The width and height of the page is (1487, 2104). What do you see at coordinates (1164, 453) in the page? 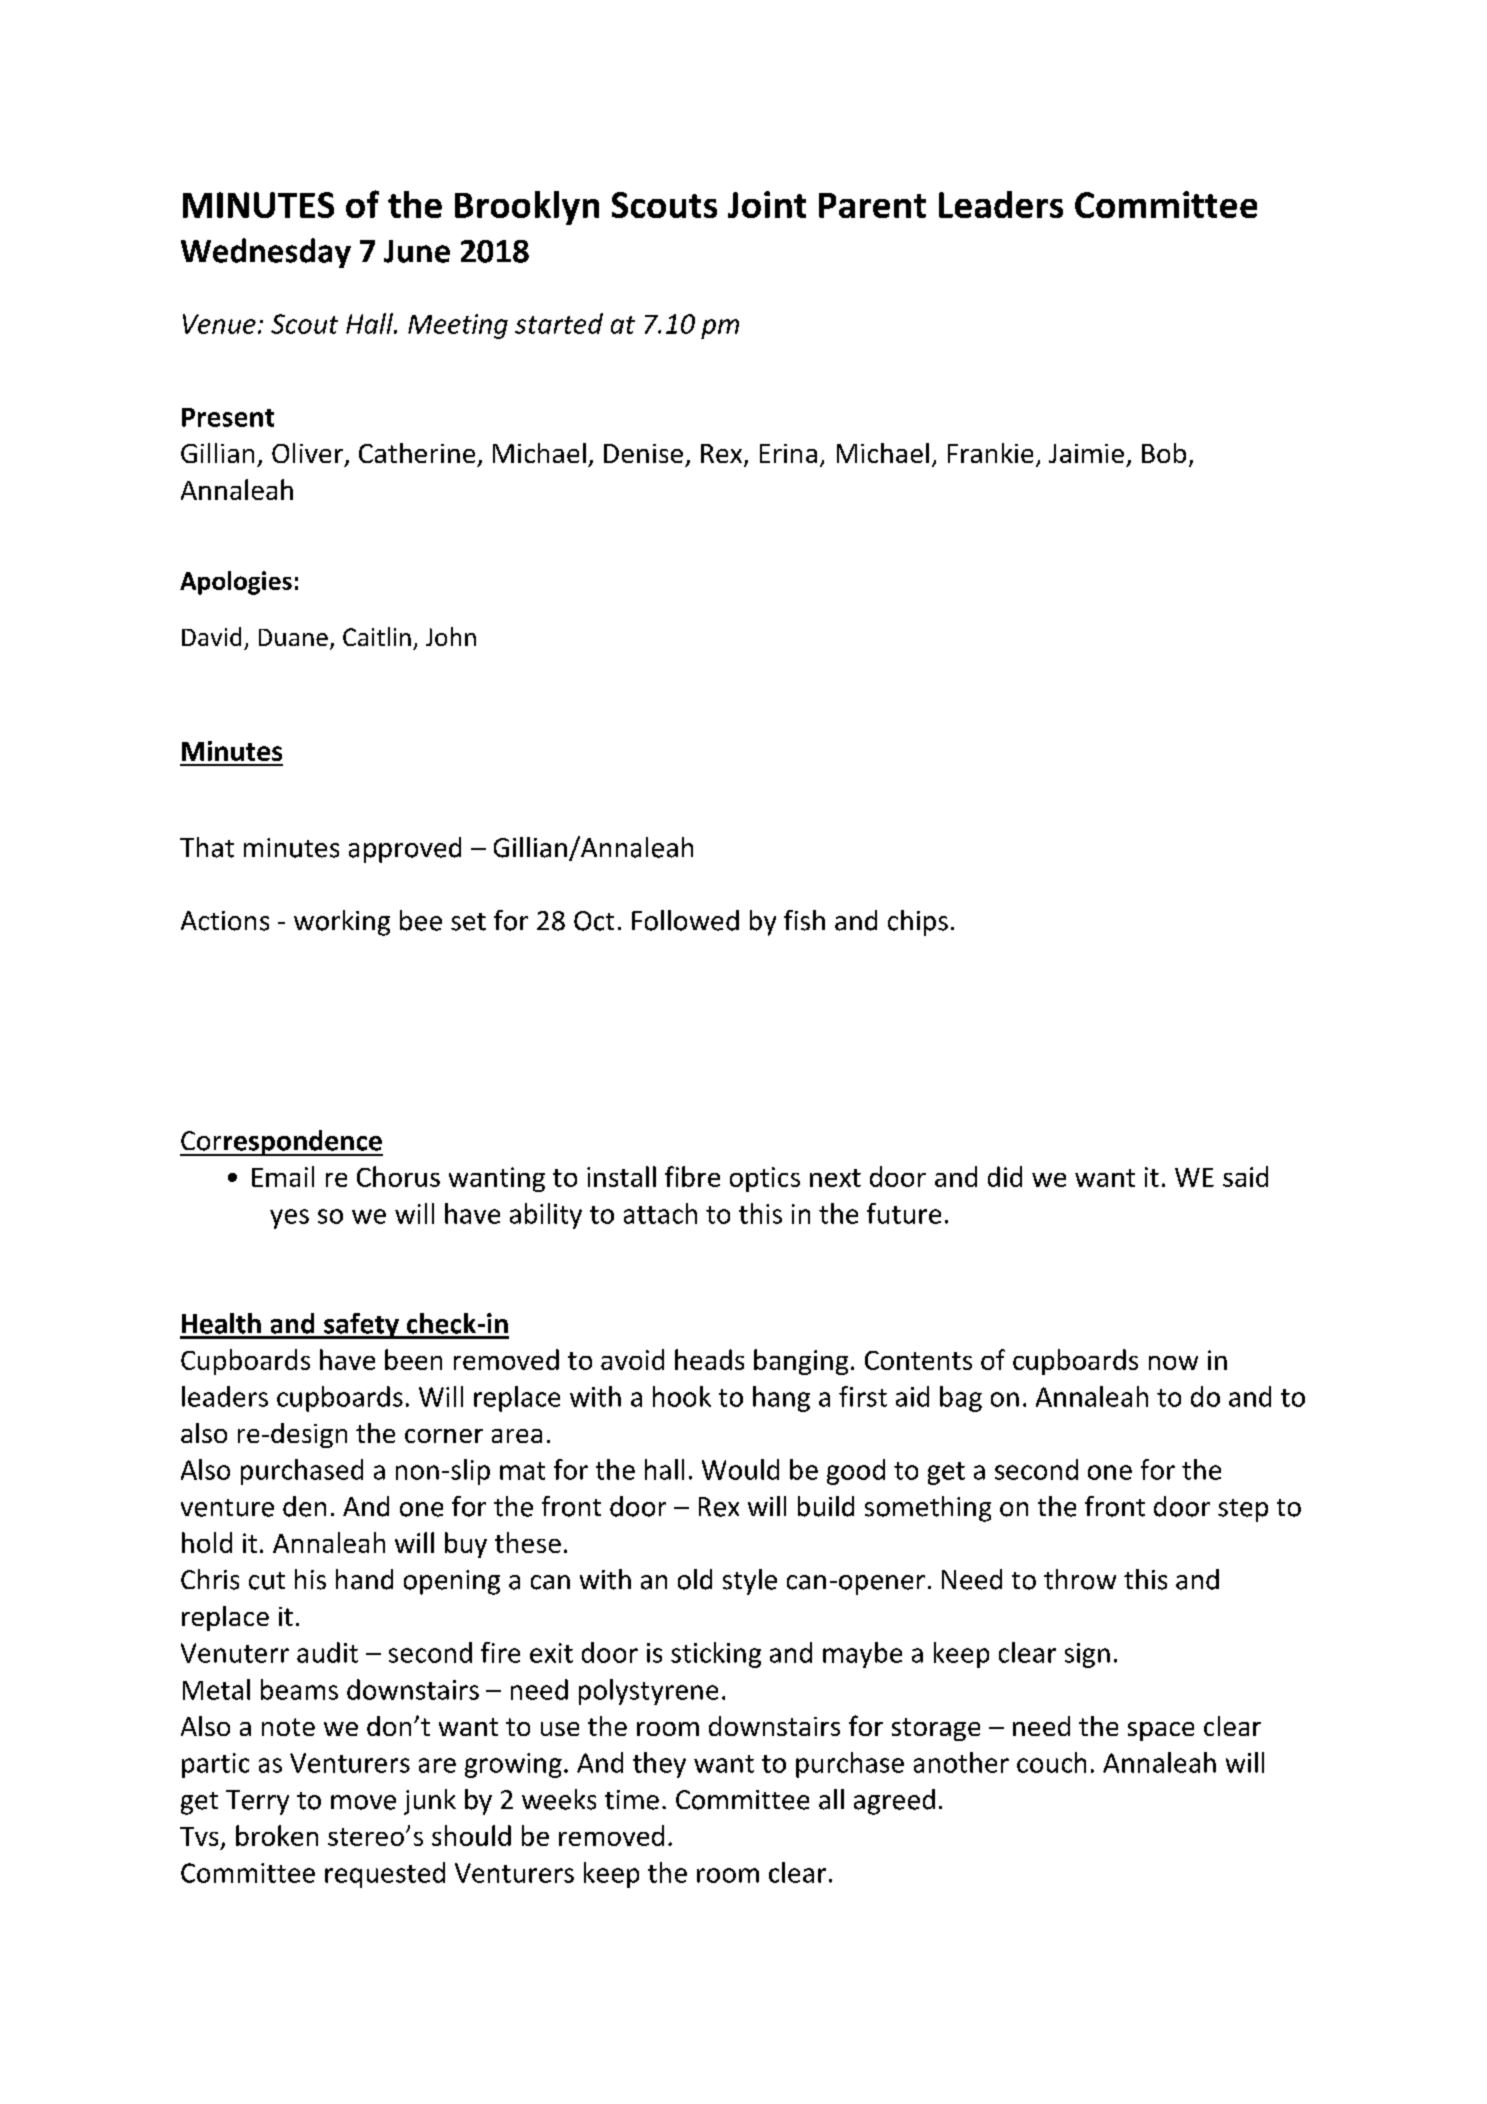
I see `Bob` at bounding box center [1164, 453].
